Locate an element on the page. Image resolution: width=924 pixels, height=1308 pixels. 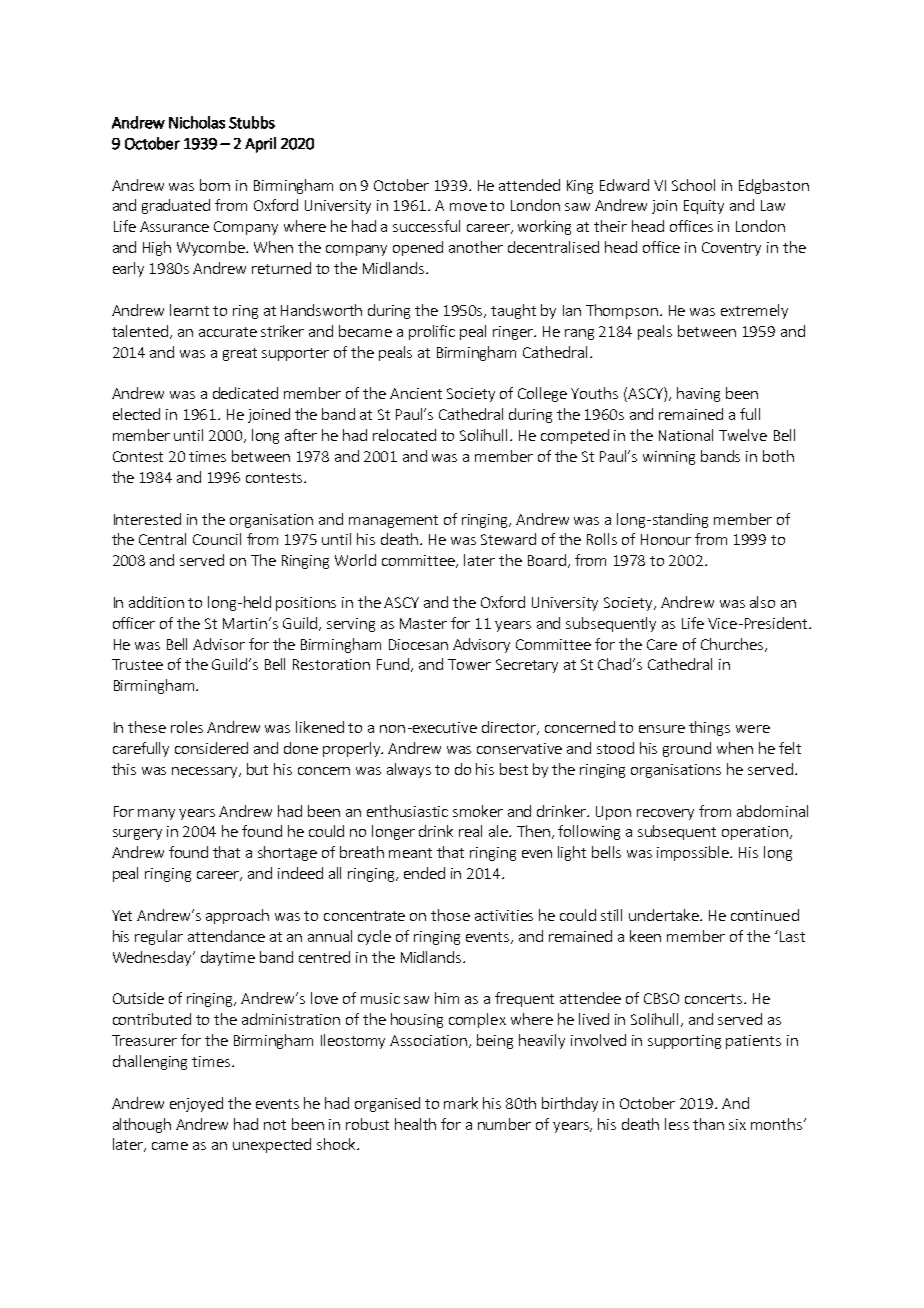
having is located at coordinates (698, 394).
